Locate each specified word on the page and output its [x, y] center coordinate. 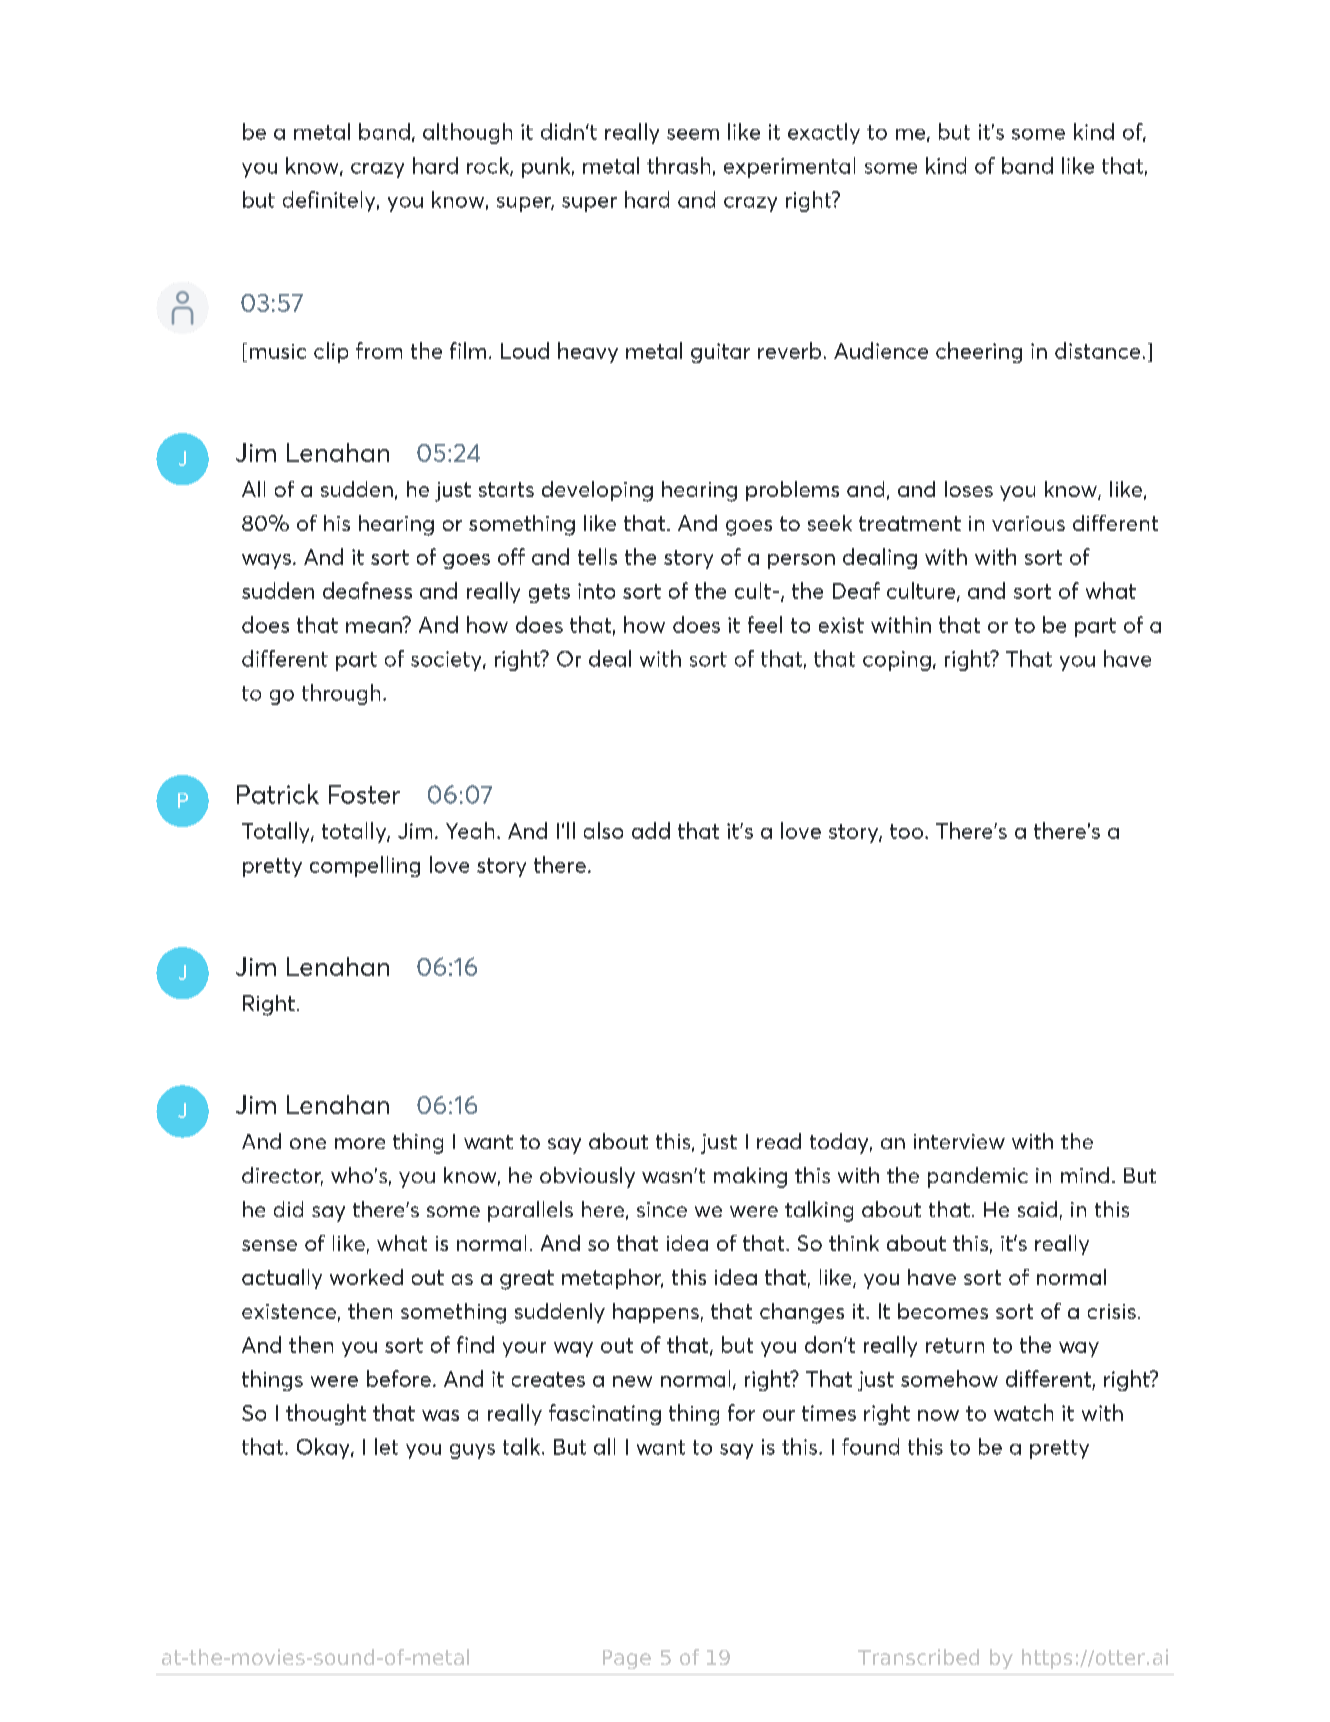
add [651, 830]
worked [366, 1277]
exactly [824, 133]
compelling [365, 866]
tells [597, 556]
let [386, 1446]
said [1037, 1209]
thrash [678, 165]
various [1028, 523]
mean [375, 626]
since [662, 1209]
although [467, 133]
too [906, 831]
